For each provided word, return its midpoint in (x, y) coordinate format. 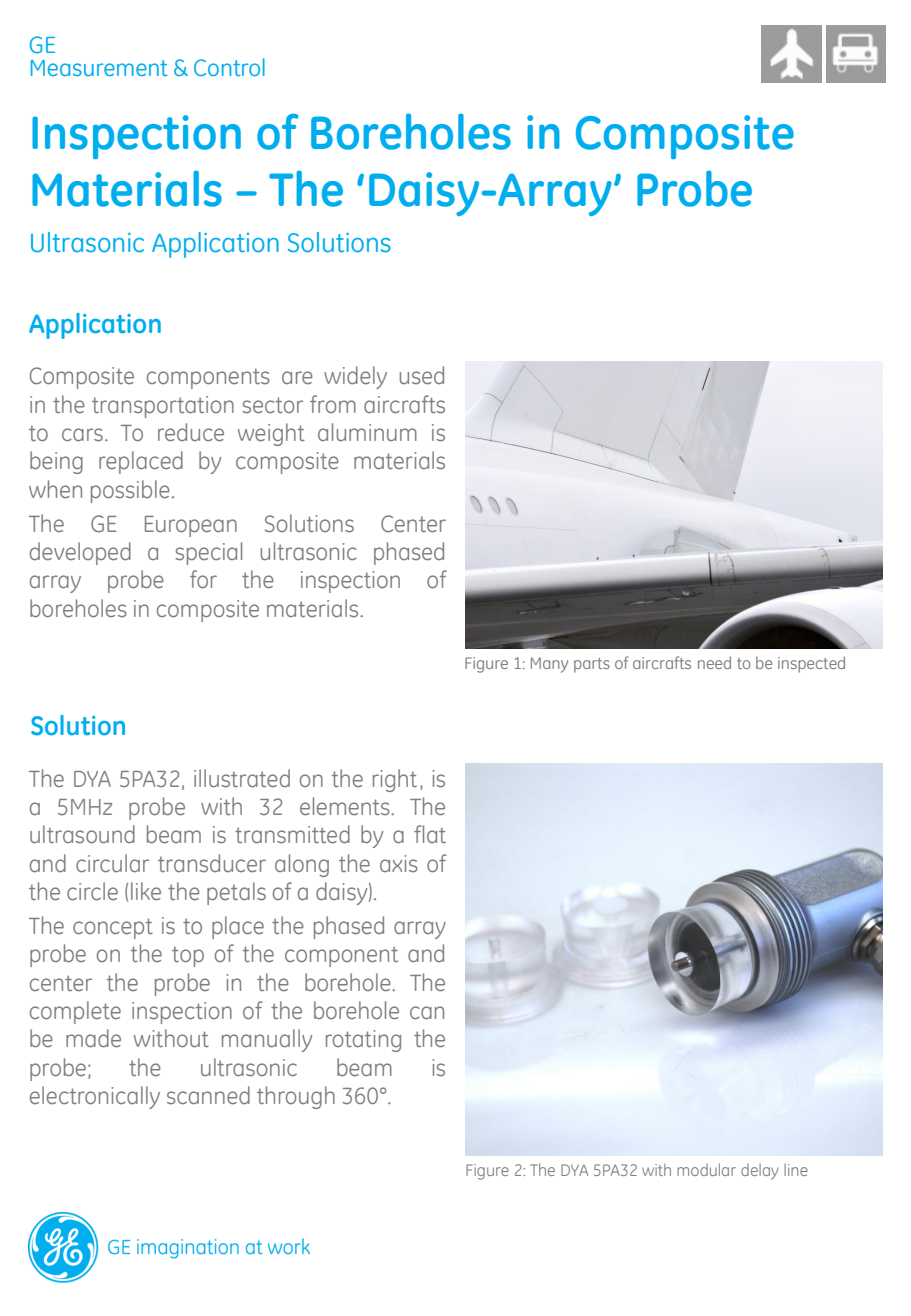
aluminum (367, 432)
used (422, 375)
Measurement (99, 68)
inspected (811, 664)
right (395, 780)
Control (229, 67)
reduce (191, 432)
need (714, 662)
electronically (95, 1097)
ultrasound (82, 834)
